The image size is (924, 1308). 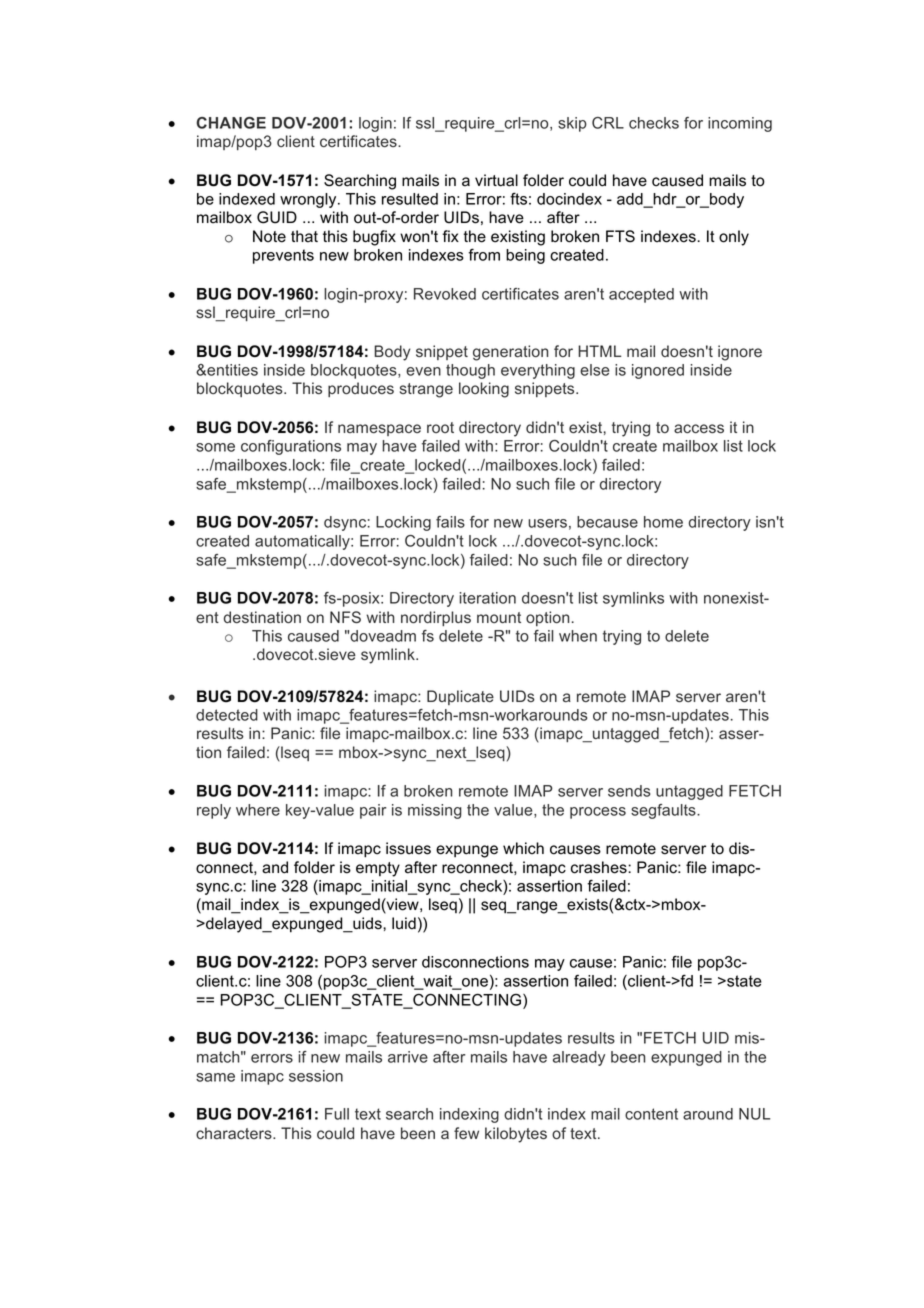 What do you see at coordinates (345, 617) in the page?
I see `NFS` at bounding box center [345, 617].
